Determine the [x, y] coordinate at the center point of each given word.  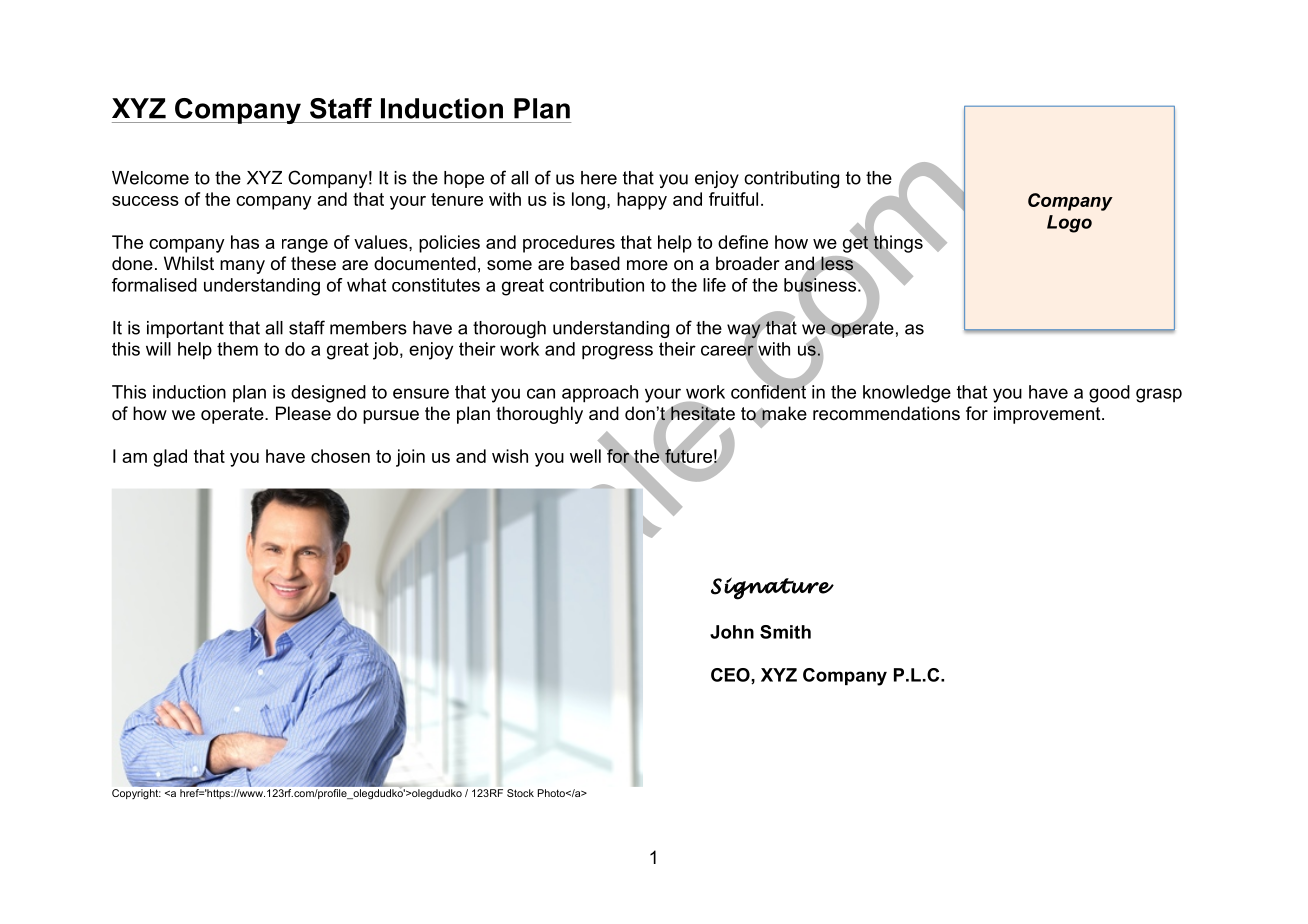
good [1109, 394]
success [145, 201]
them [237, 349]
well [585, 456]
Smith [785, 632]
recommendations [886, 413]
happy [642, 201]
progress [617, 352]
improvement [1048, 415]
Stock [520, 793]
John [732, 632]
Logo [1069, 224]
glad [170, 458]
